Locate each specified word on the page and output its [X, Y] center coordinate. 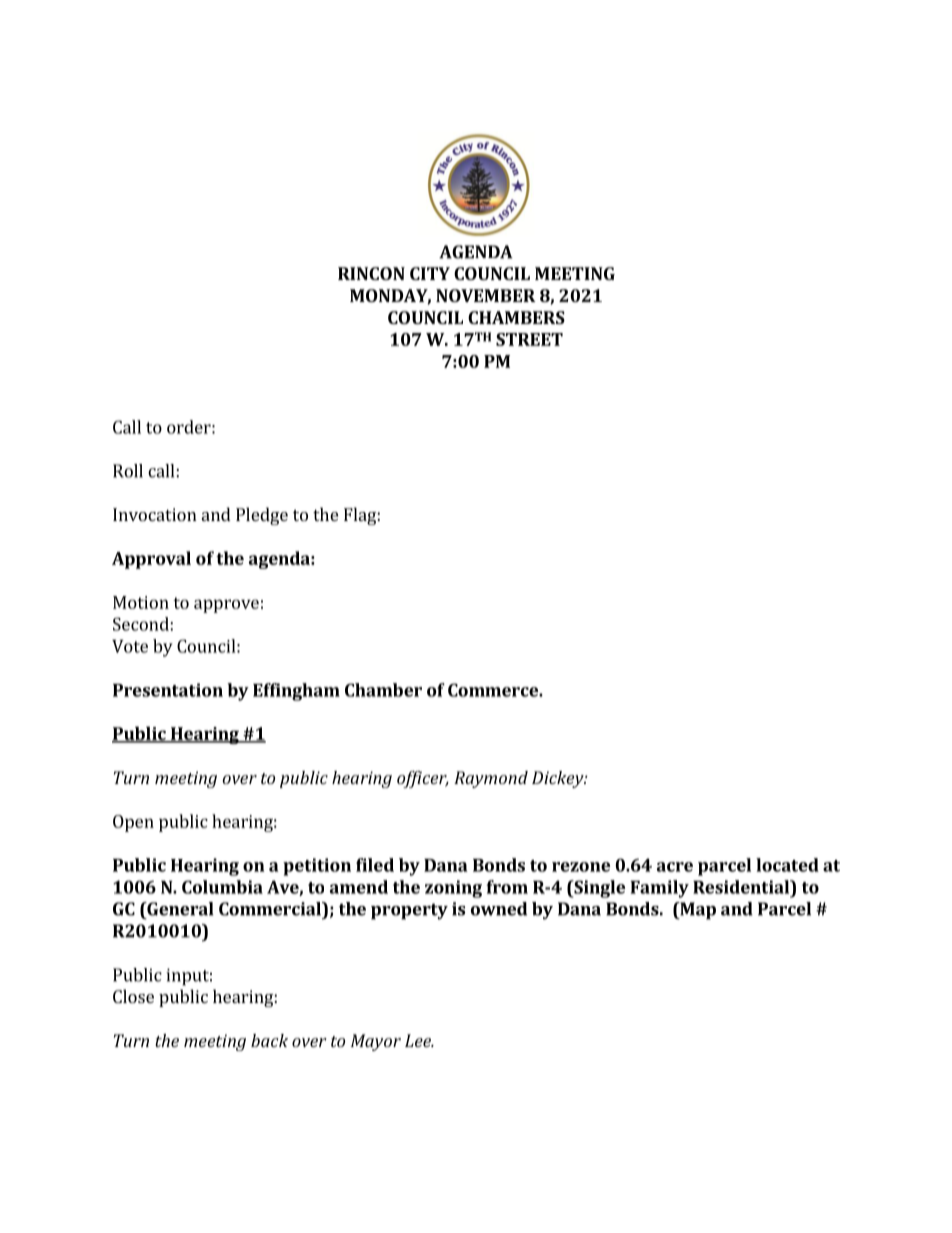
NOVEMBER [486, 295]
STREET [529, 339]
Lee [419, 1040]
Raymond [491, 779]
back [269, 1040]
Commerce [494, 690]
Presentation [168, 690]
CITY [430, 273]
